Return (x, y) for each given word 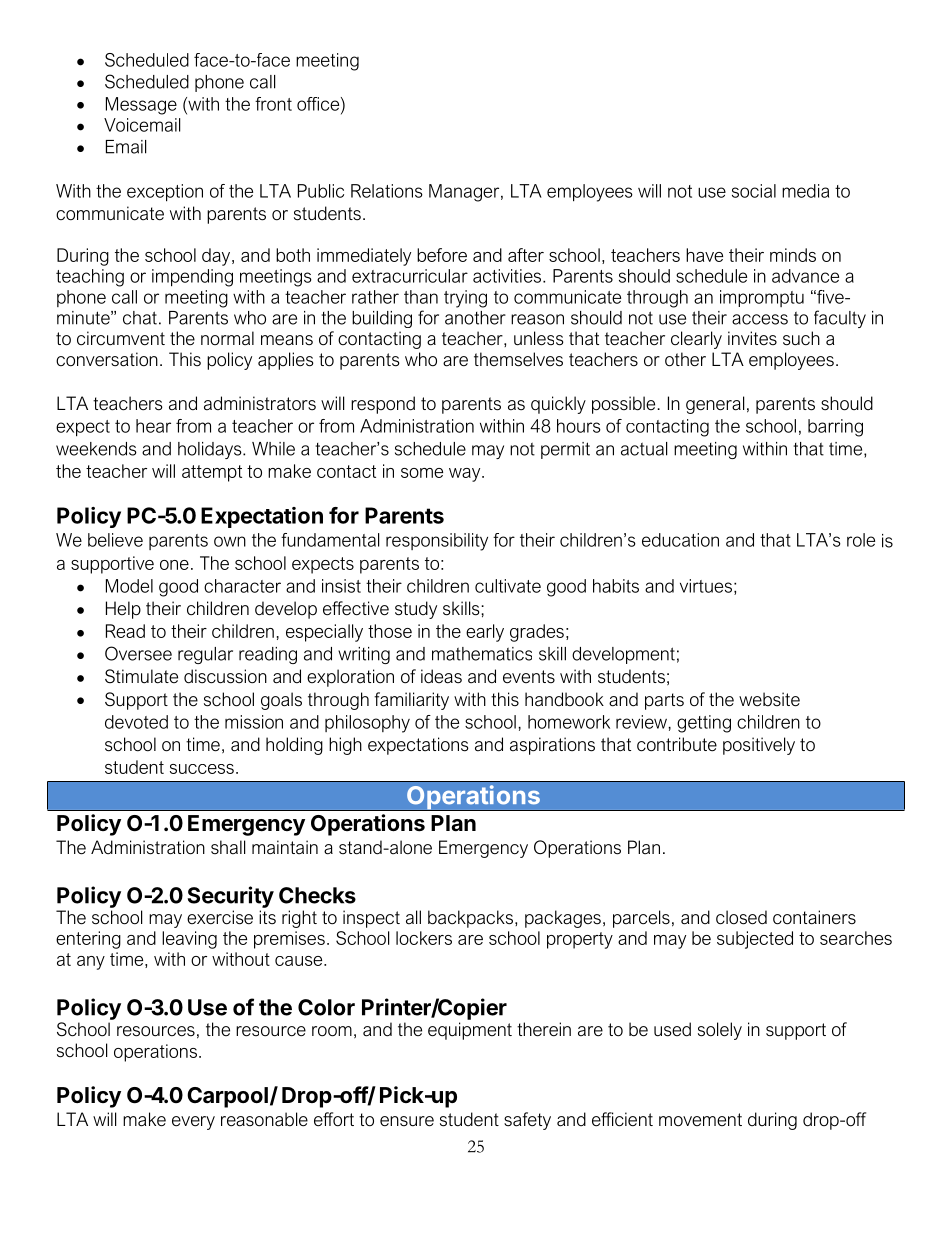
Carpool (227, 1097)
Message (141, 106)
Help (123, 610)
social (754, 191)
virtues (706, 586)
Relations (387, 191)
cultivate (508, 586)
